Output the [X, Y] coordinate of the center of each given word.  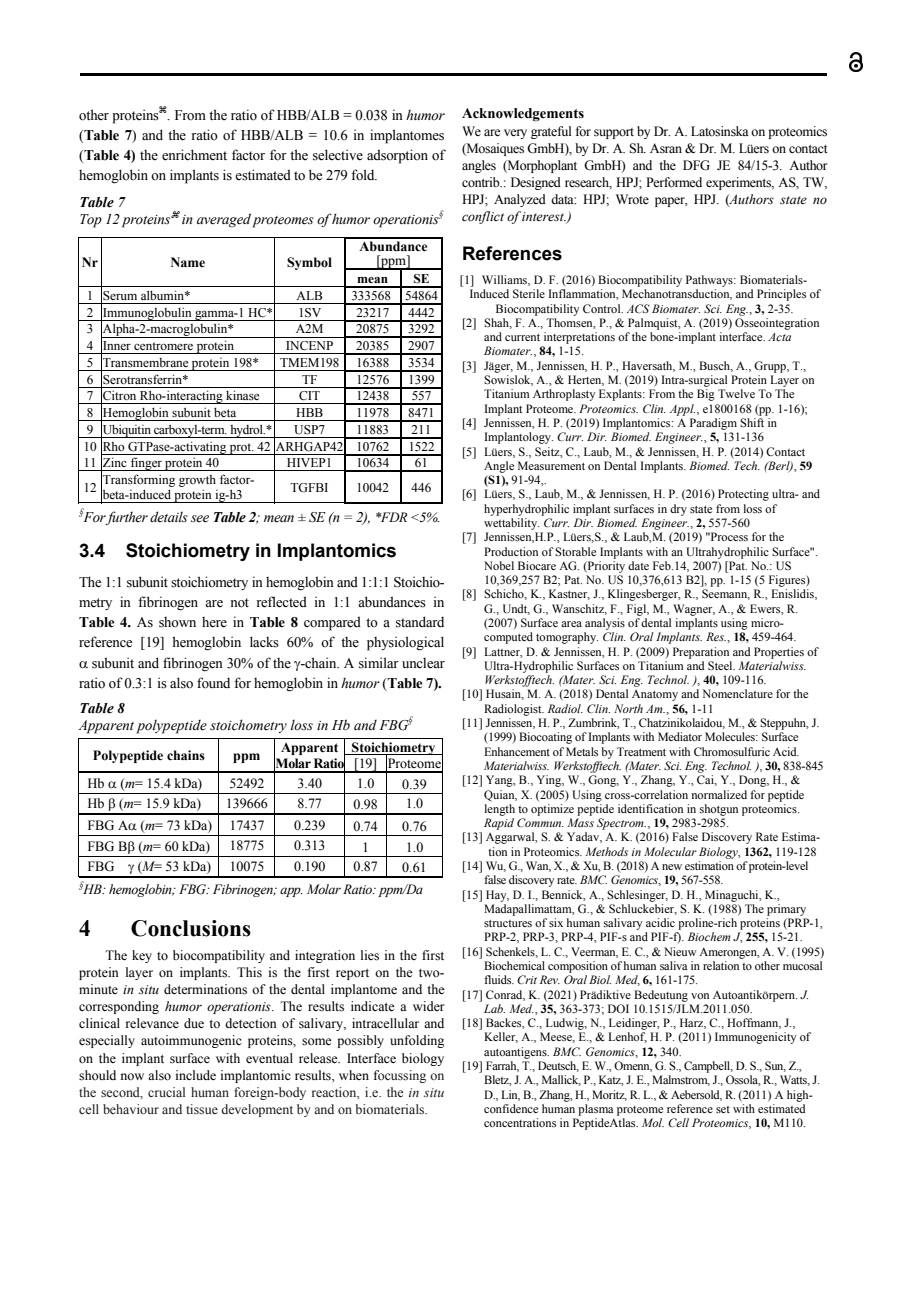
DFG [696, 165]
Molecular [670, 851]
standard [420, 622]
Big [706, 395]
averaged [224, 220]
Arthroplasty [564, 395]
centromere [163, 346]
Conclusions [191, 928]
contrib [482, 182]
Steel [721, 665]
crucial [166, 1092]
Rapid [499, 824]
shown [177, 622]
